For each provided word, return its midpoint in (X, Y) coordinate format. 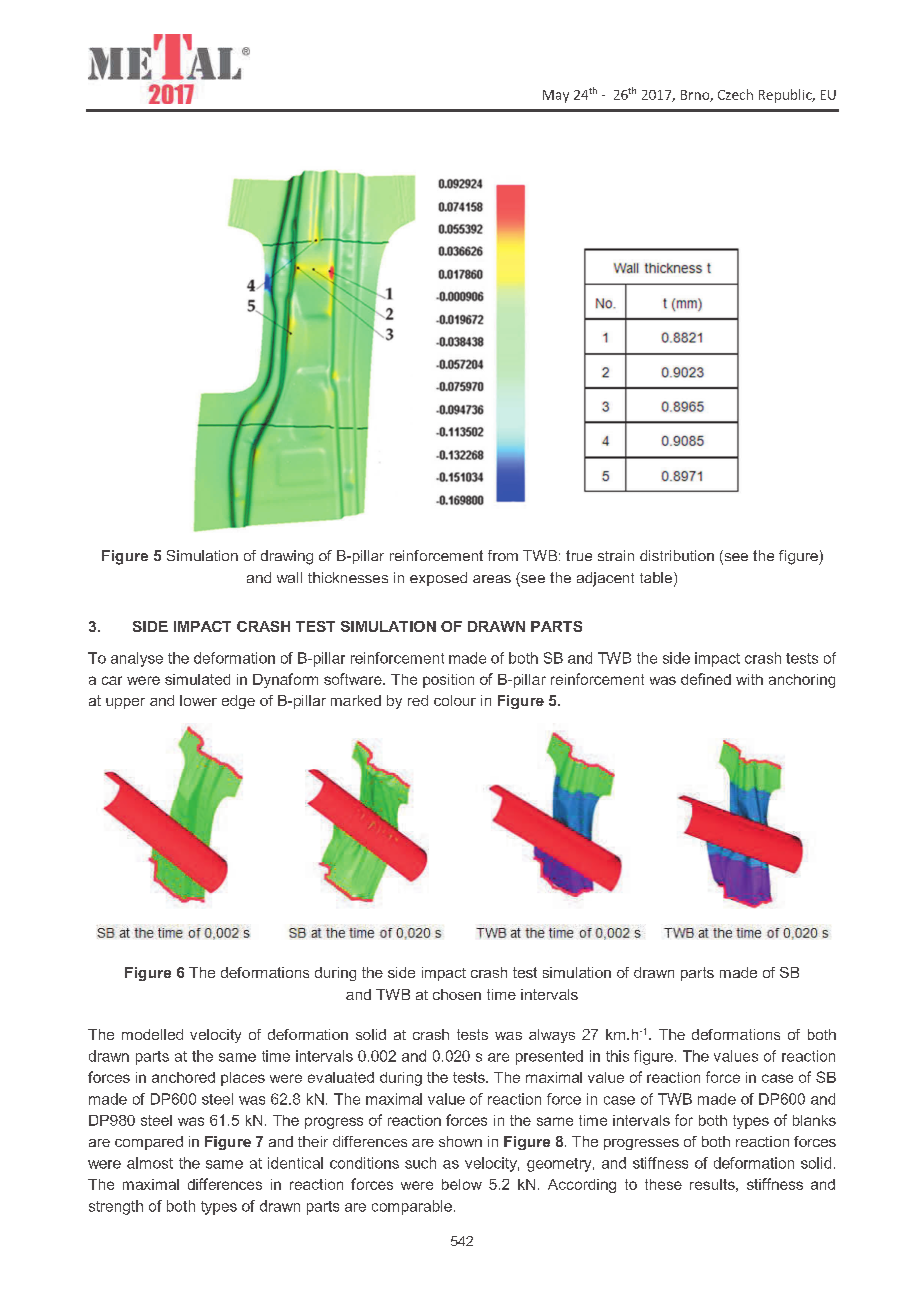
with (749, 679)
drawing (287, 557)
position (448, 681)
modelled (152, 1034)
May (556, 96)
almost (150, 1163)
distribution (677, 555)
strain (616, 555)
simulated (197, 679)
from (503, 555)
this (617, 1056)
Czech (735, 94)
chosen (457, 994)
